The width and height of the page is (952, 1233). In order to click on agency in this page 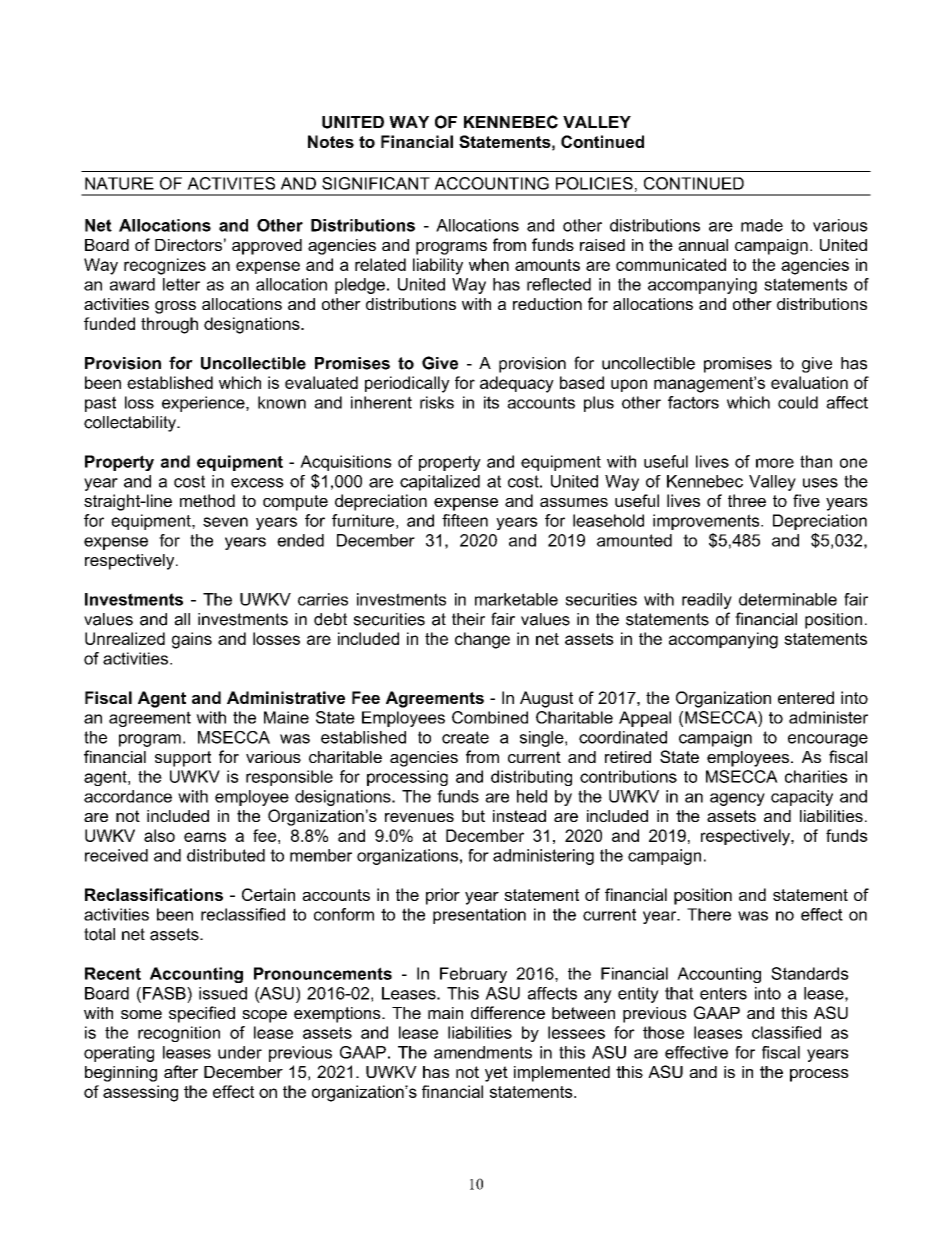, I will do `click(737, 799)`.
